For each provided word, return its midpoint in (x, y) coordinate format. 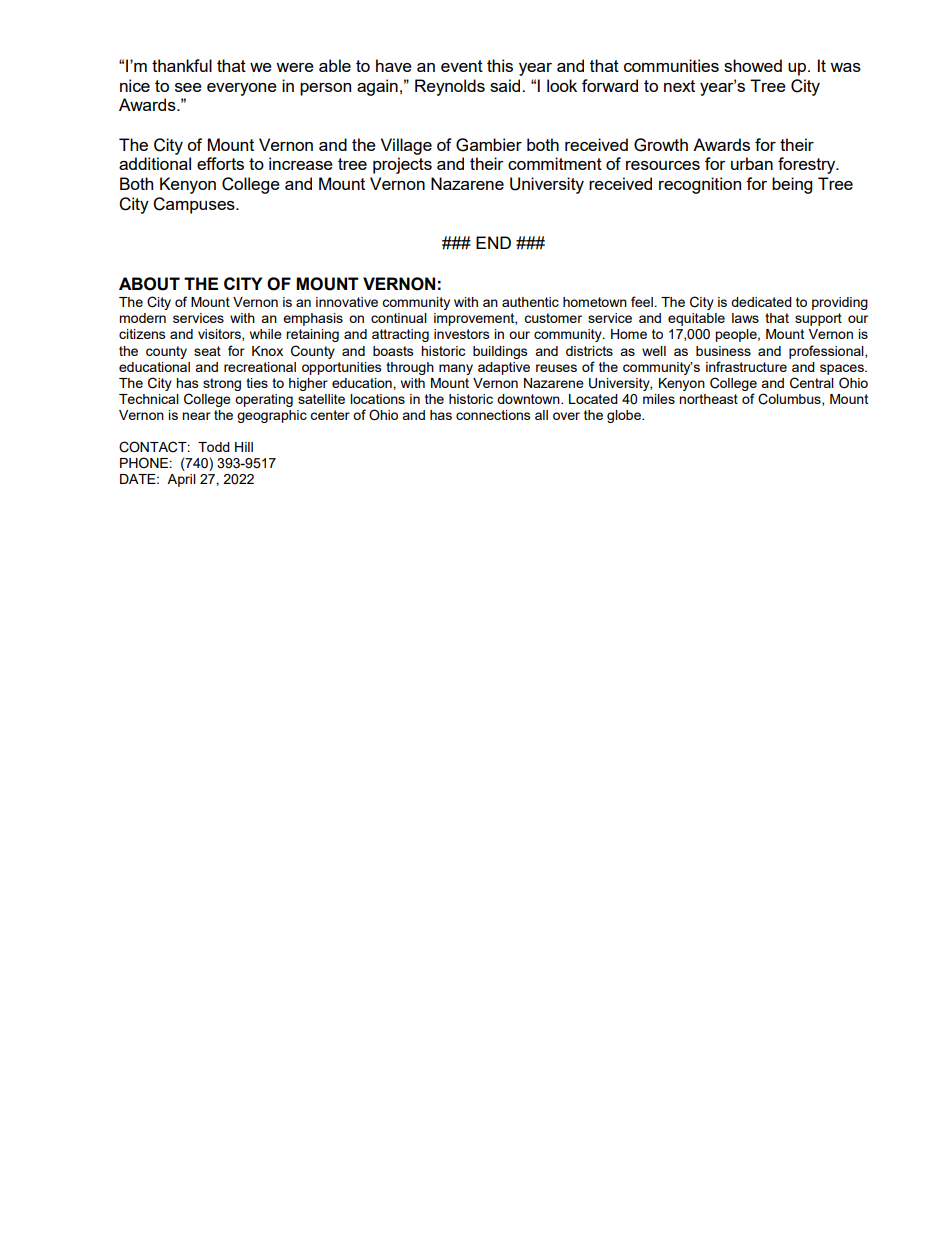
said (506, 85)
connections (493, 415)
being (792, 185)
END (493, 242)
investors (462, 334)
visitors (220, 335)
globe (625, 416)
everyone (242, 89)
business (723, 351)
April (181, 480)
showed (753, 65)
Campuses (195, 205)
